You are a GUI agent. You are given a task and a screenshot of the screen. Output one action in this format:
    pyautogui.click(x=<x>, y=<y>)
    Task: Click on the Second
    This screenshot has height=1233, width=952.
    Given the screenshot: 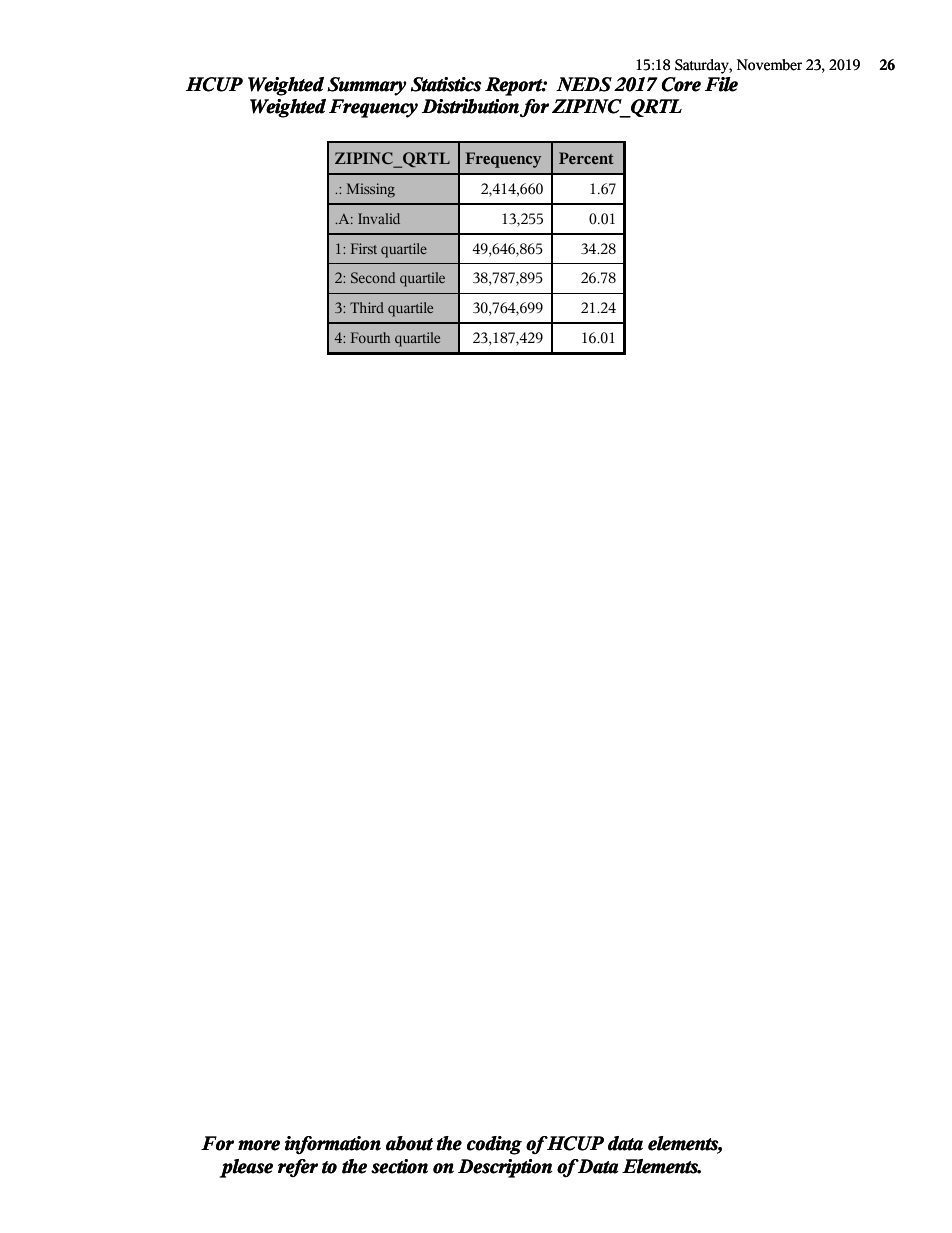 What is the action you would take?
    pyautogui.click(x=373, y=277)
